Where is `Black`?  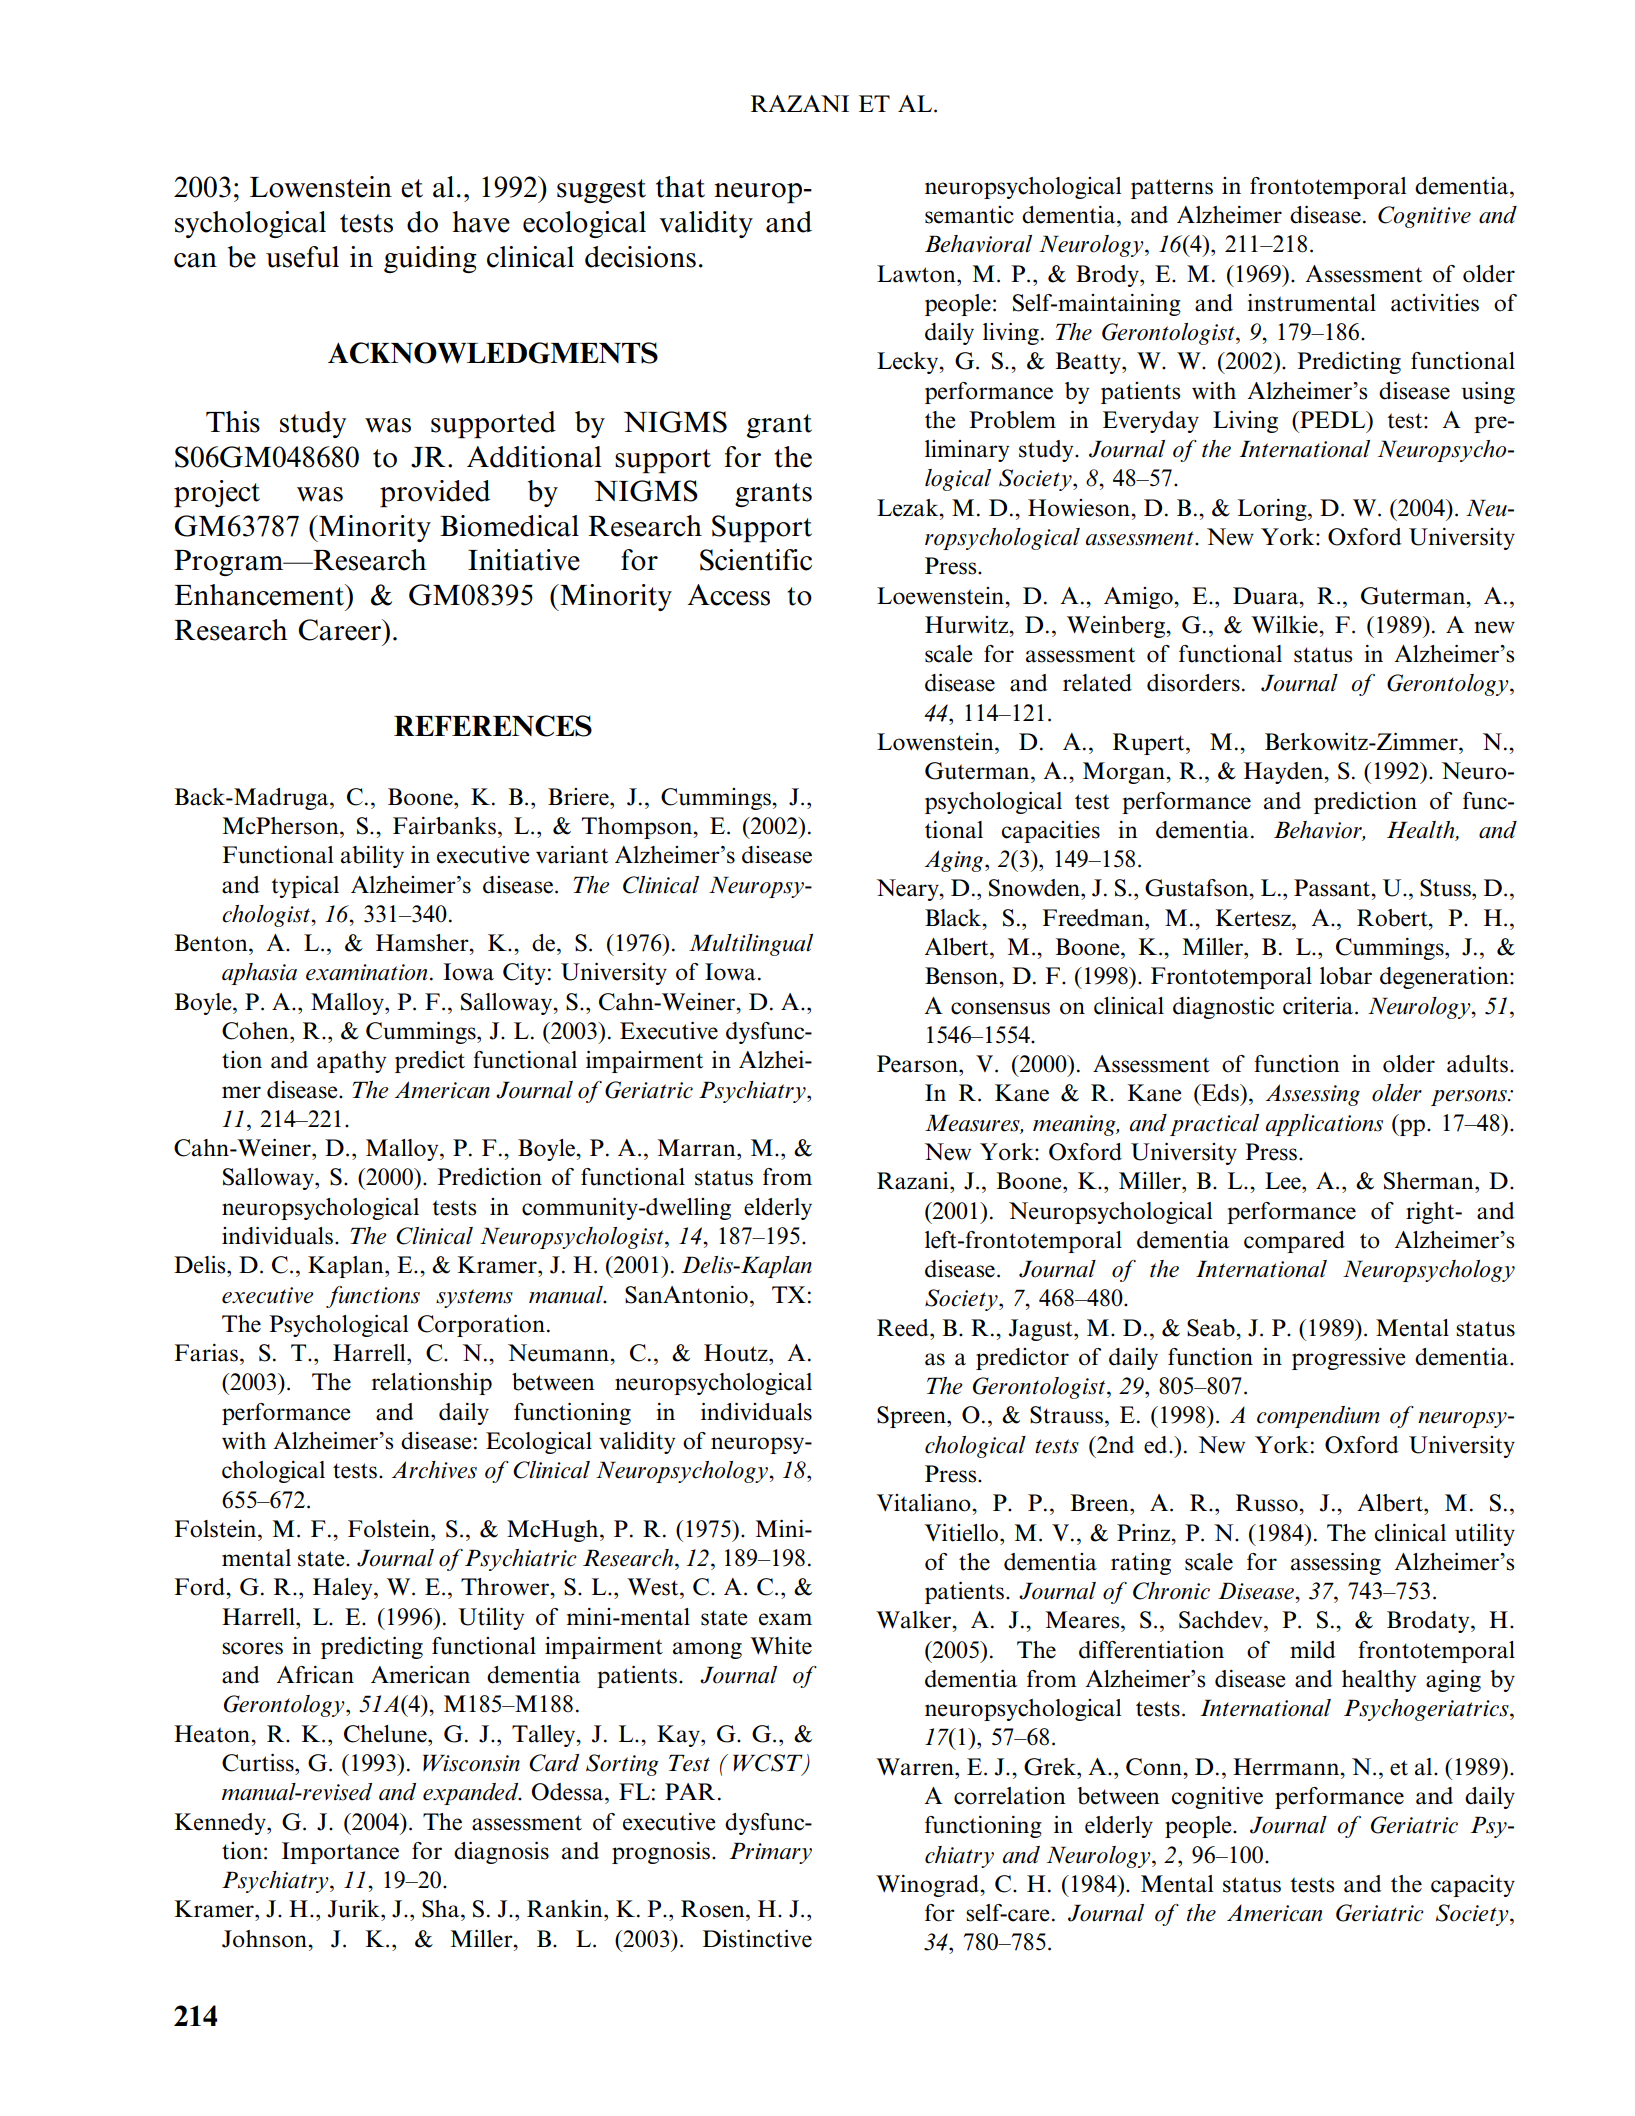 Black is located at coordinates (954, 918).
